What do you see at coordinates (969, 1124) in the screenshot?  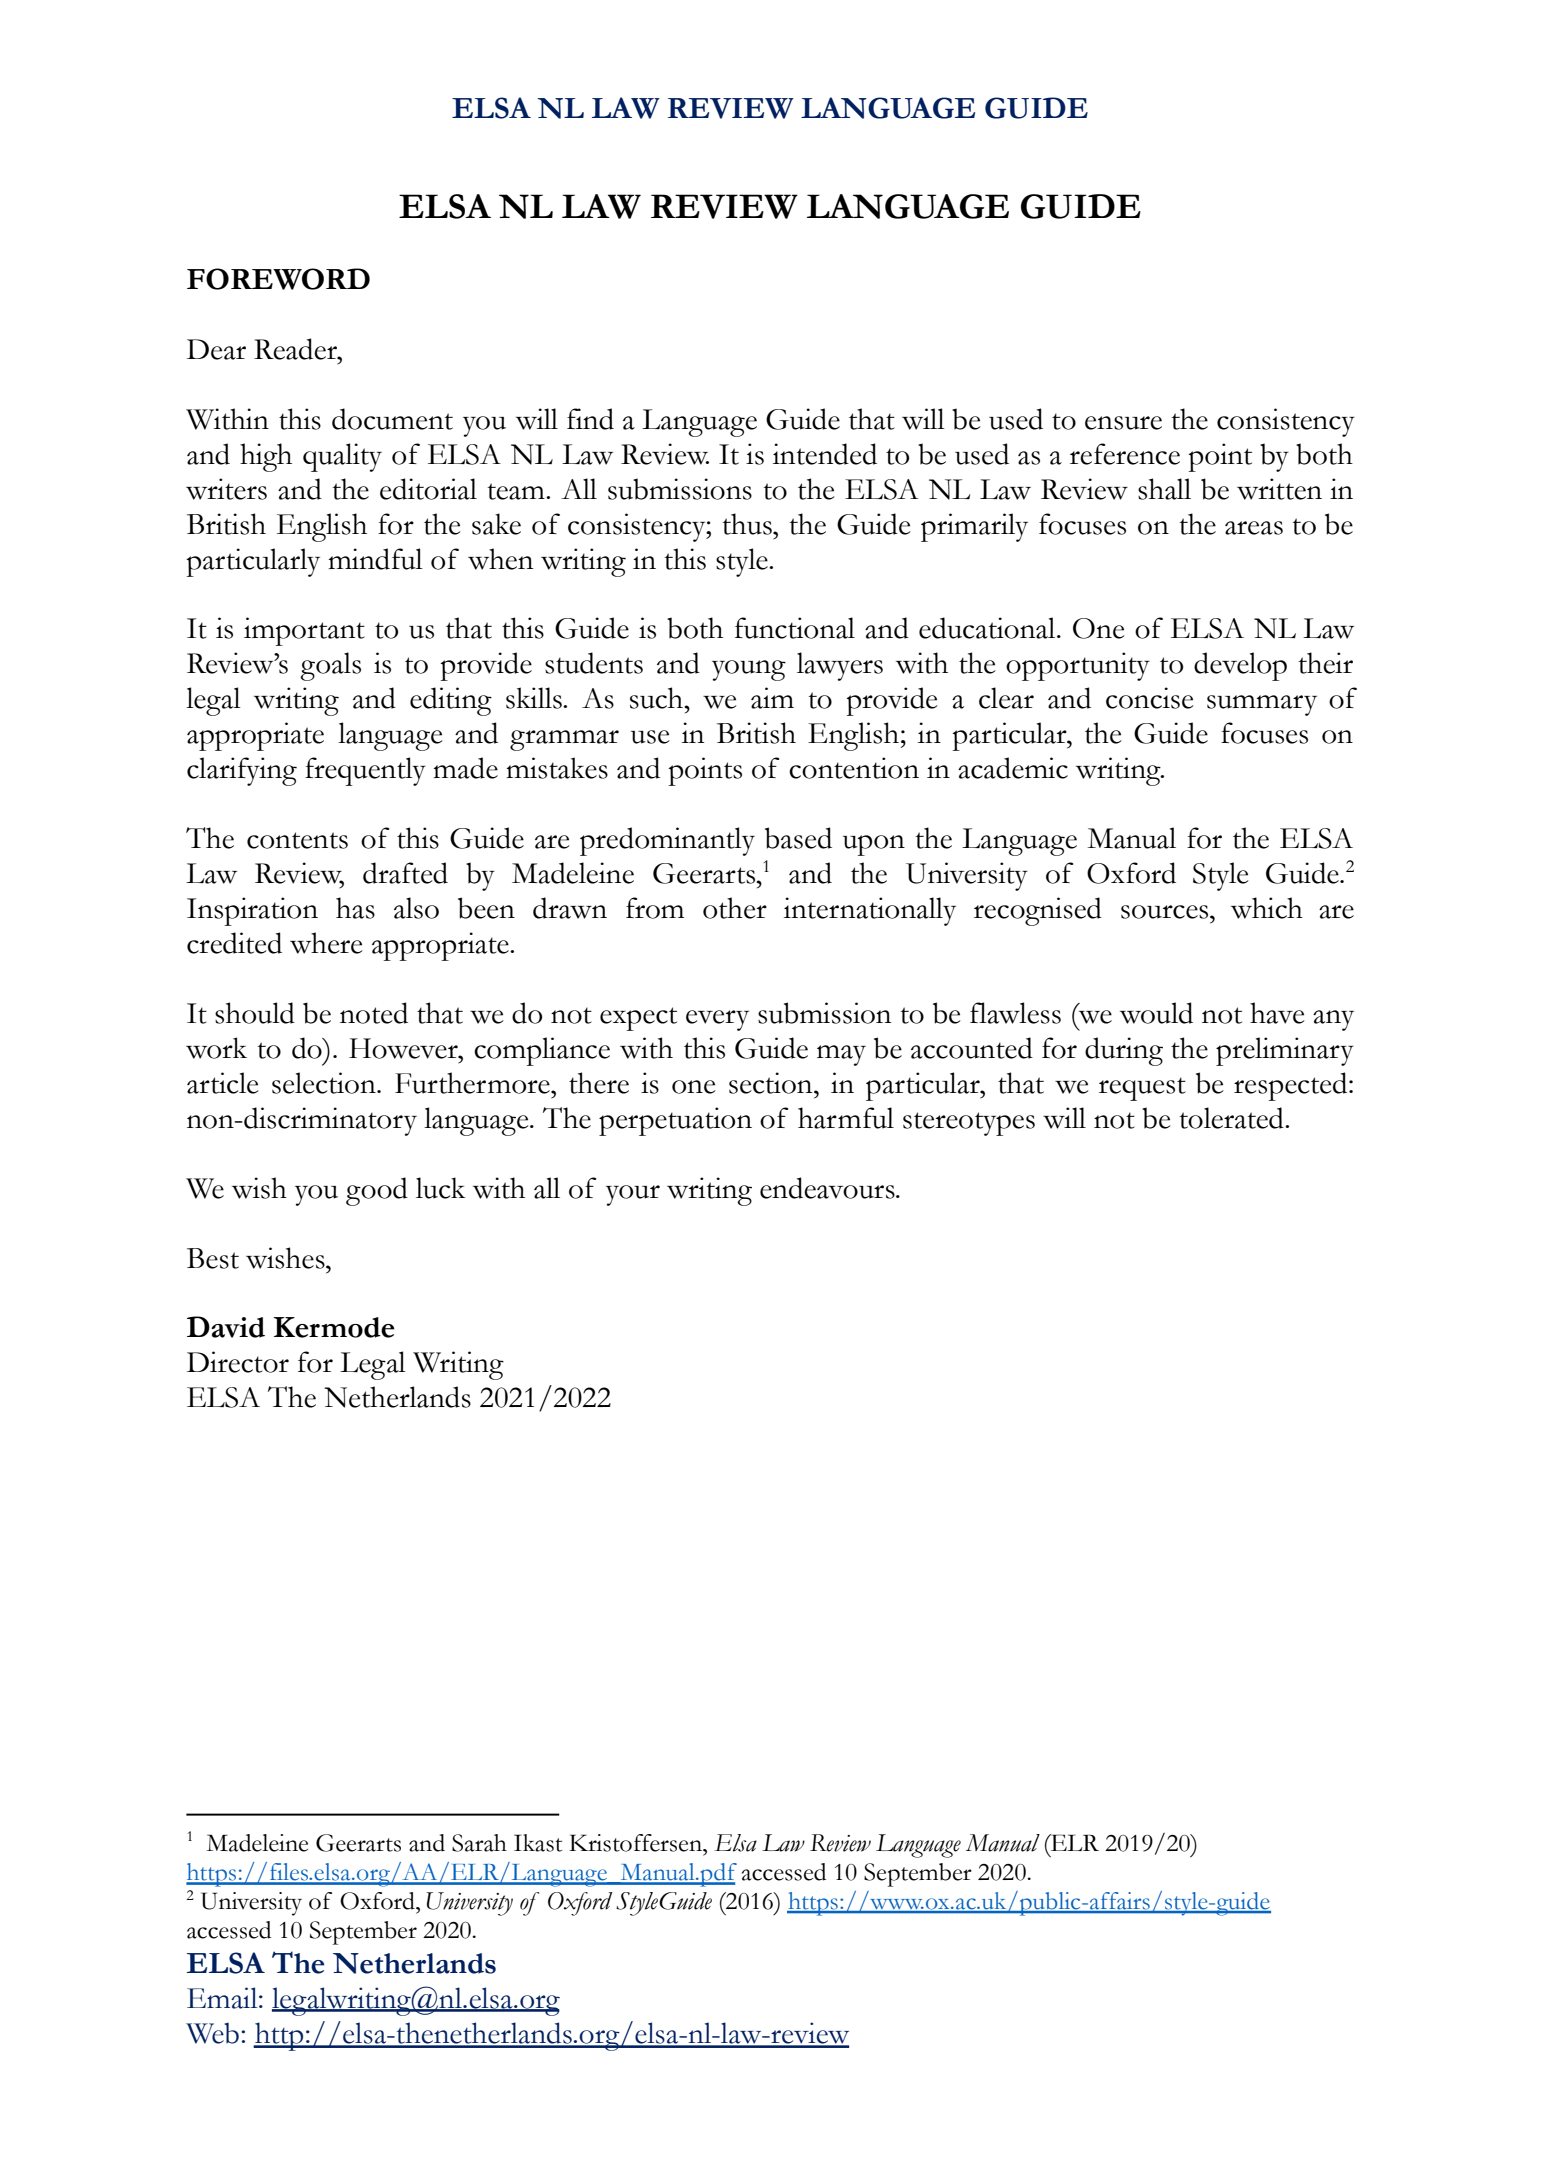 I see `stereotypes` at bounding box center [969, 1124].
